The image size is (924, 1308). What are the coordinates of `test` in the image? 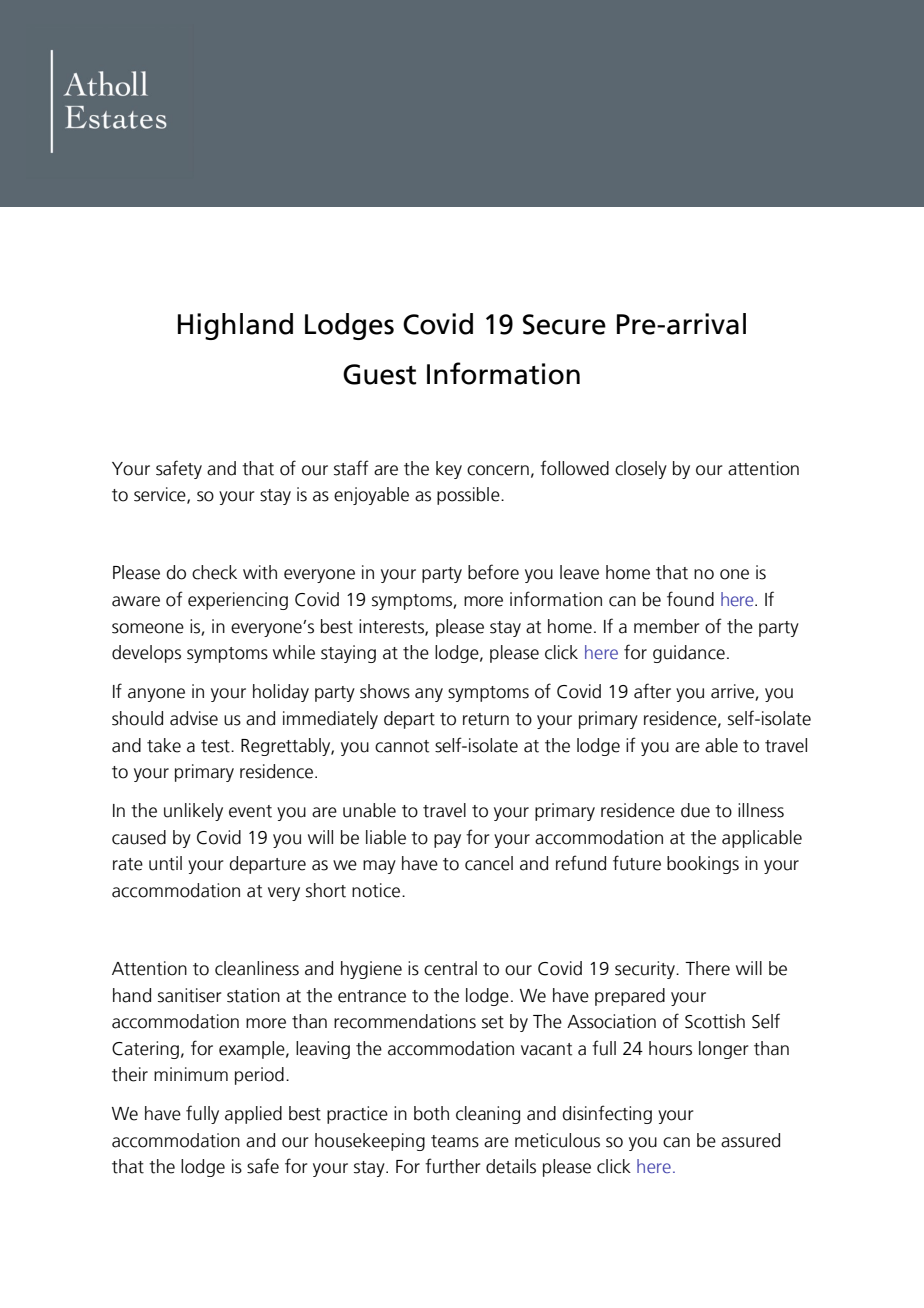 It's located at (216, 746).
